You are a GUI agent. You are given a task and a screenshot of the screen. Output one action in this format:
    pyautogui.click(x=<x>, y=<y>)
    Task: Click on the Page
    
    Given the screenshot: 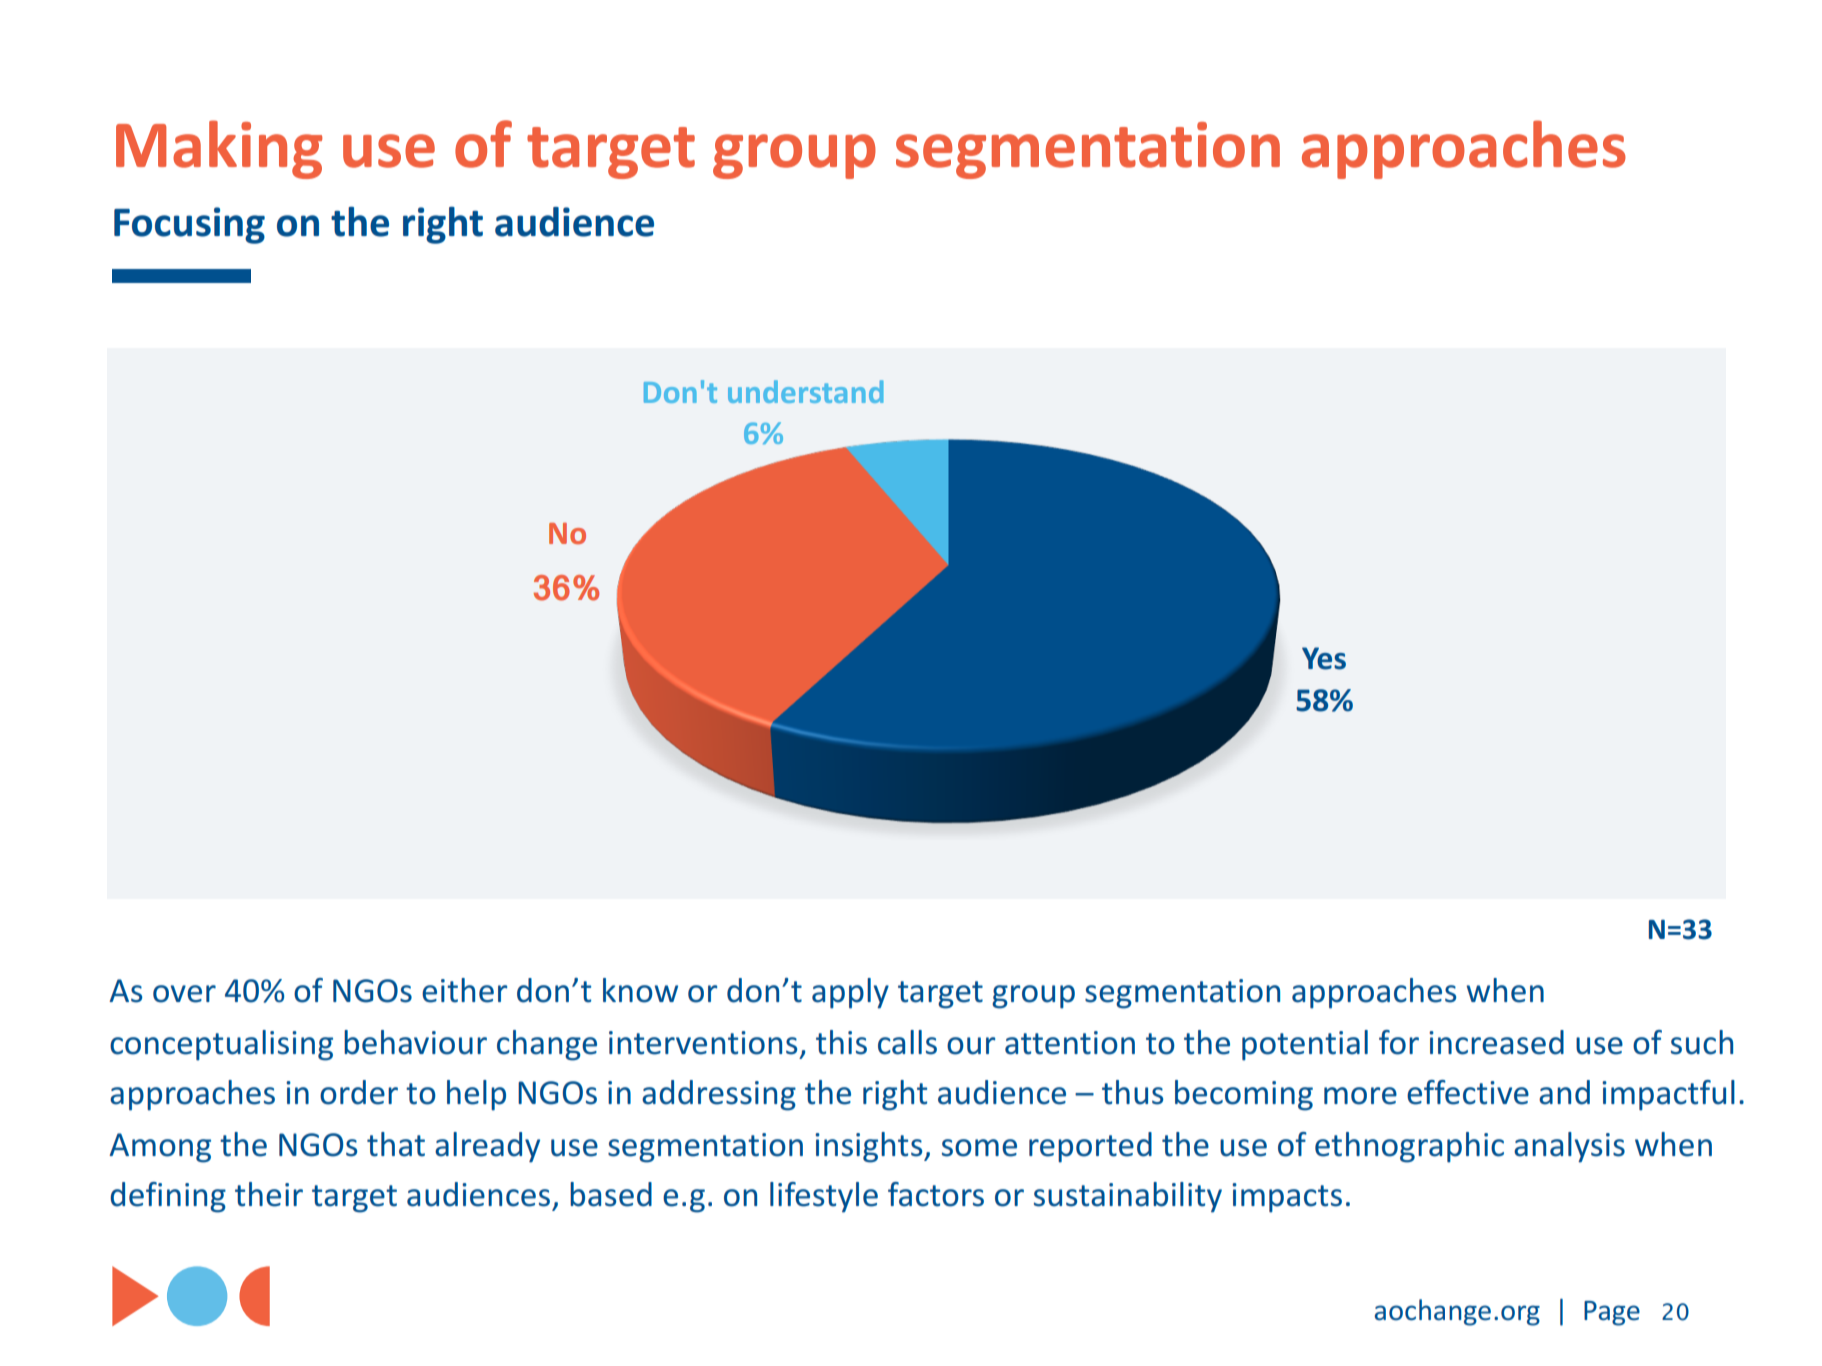 What is the action you would take?
    pyautogui.click(x=1612, y=1313)
